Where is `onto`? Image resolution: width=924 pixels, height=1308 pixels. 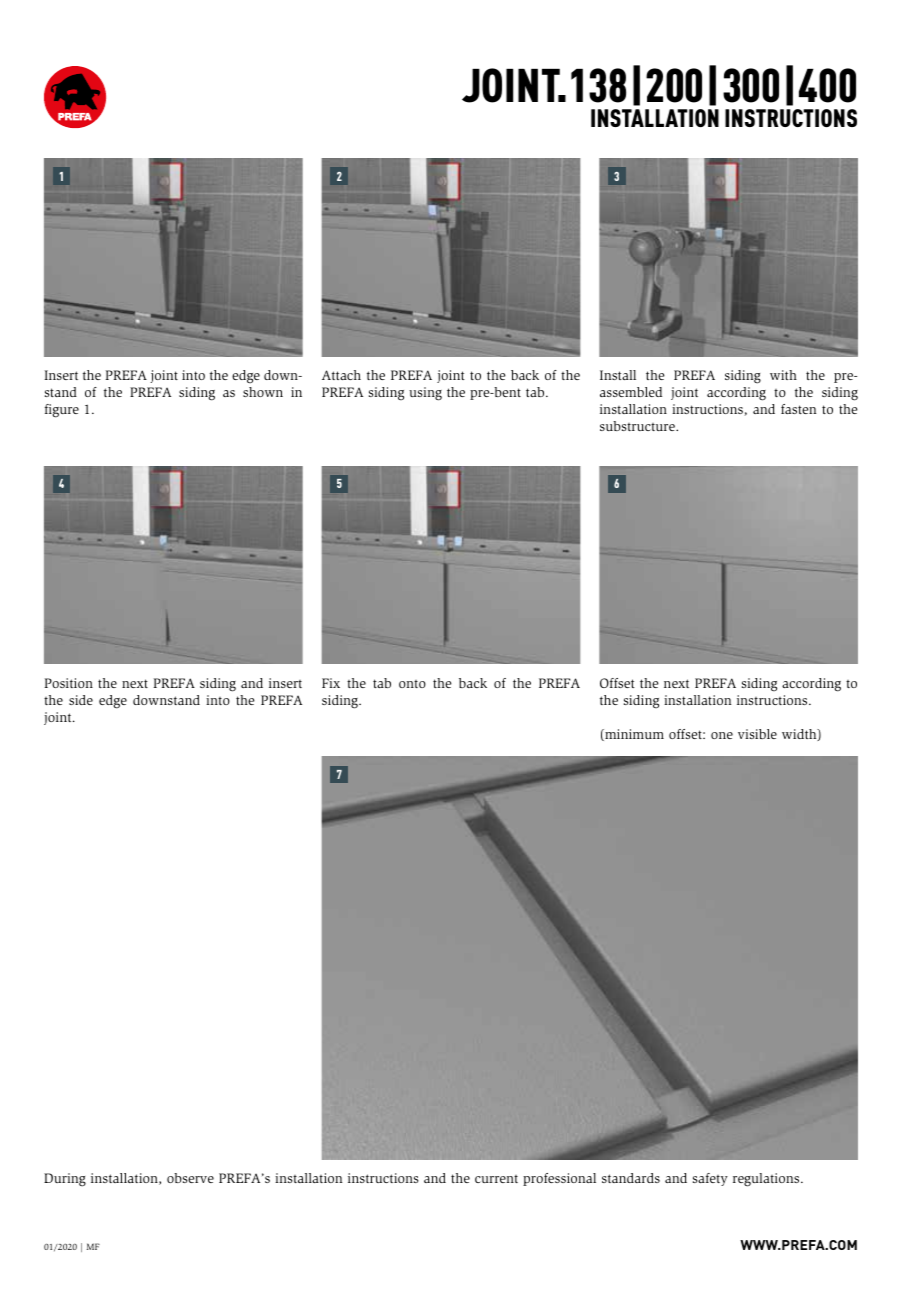 onto is located at coordinates (412, 684).
